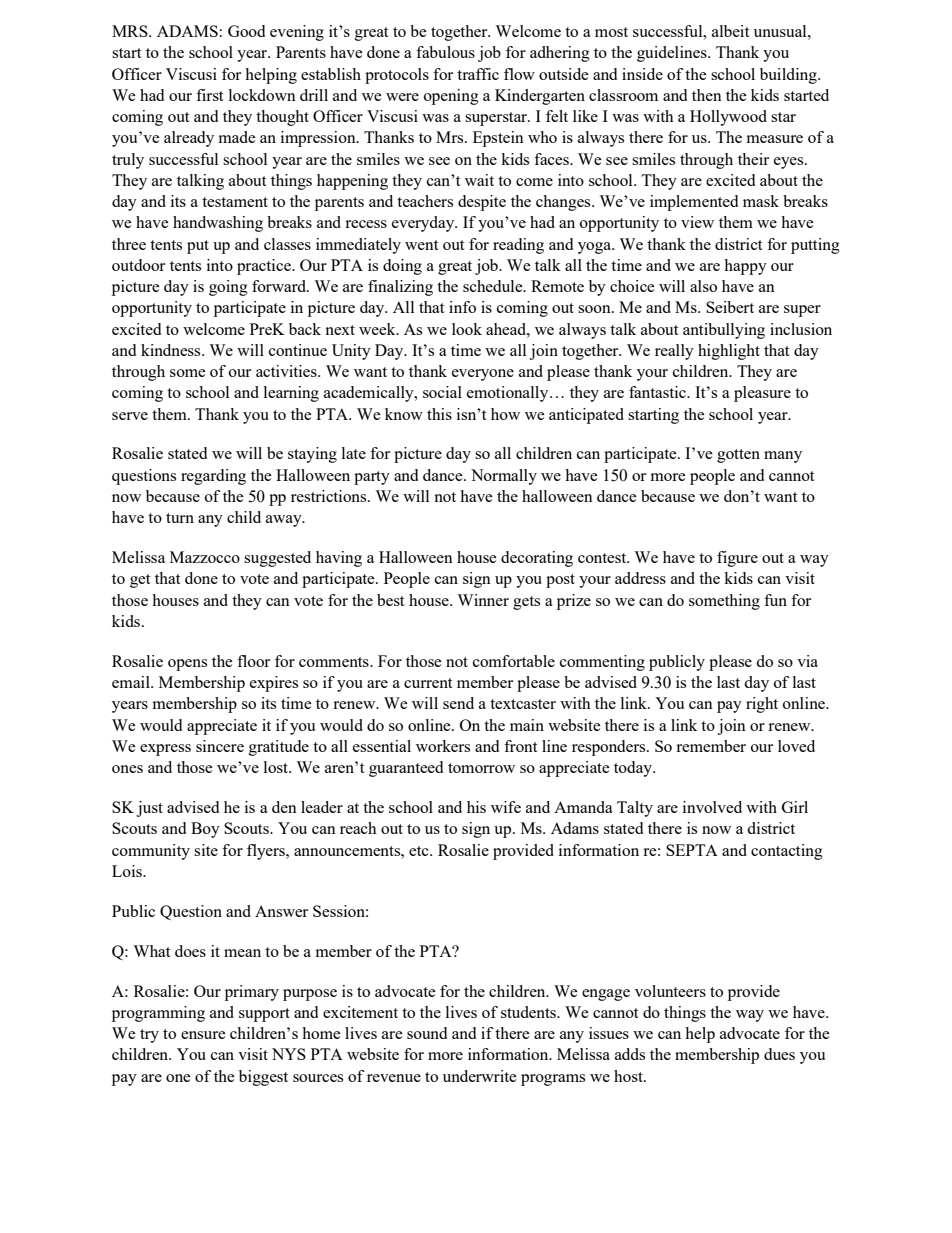 The height and width of the document is (1233, 952). I want to click on first, so click(209, 95).
